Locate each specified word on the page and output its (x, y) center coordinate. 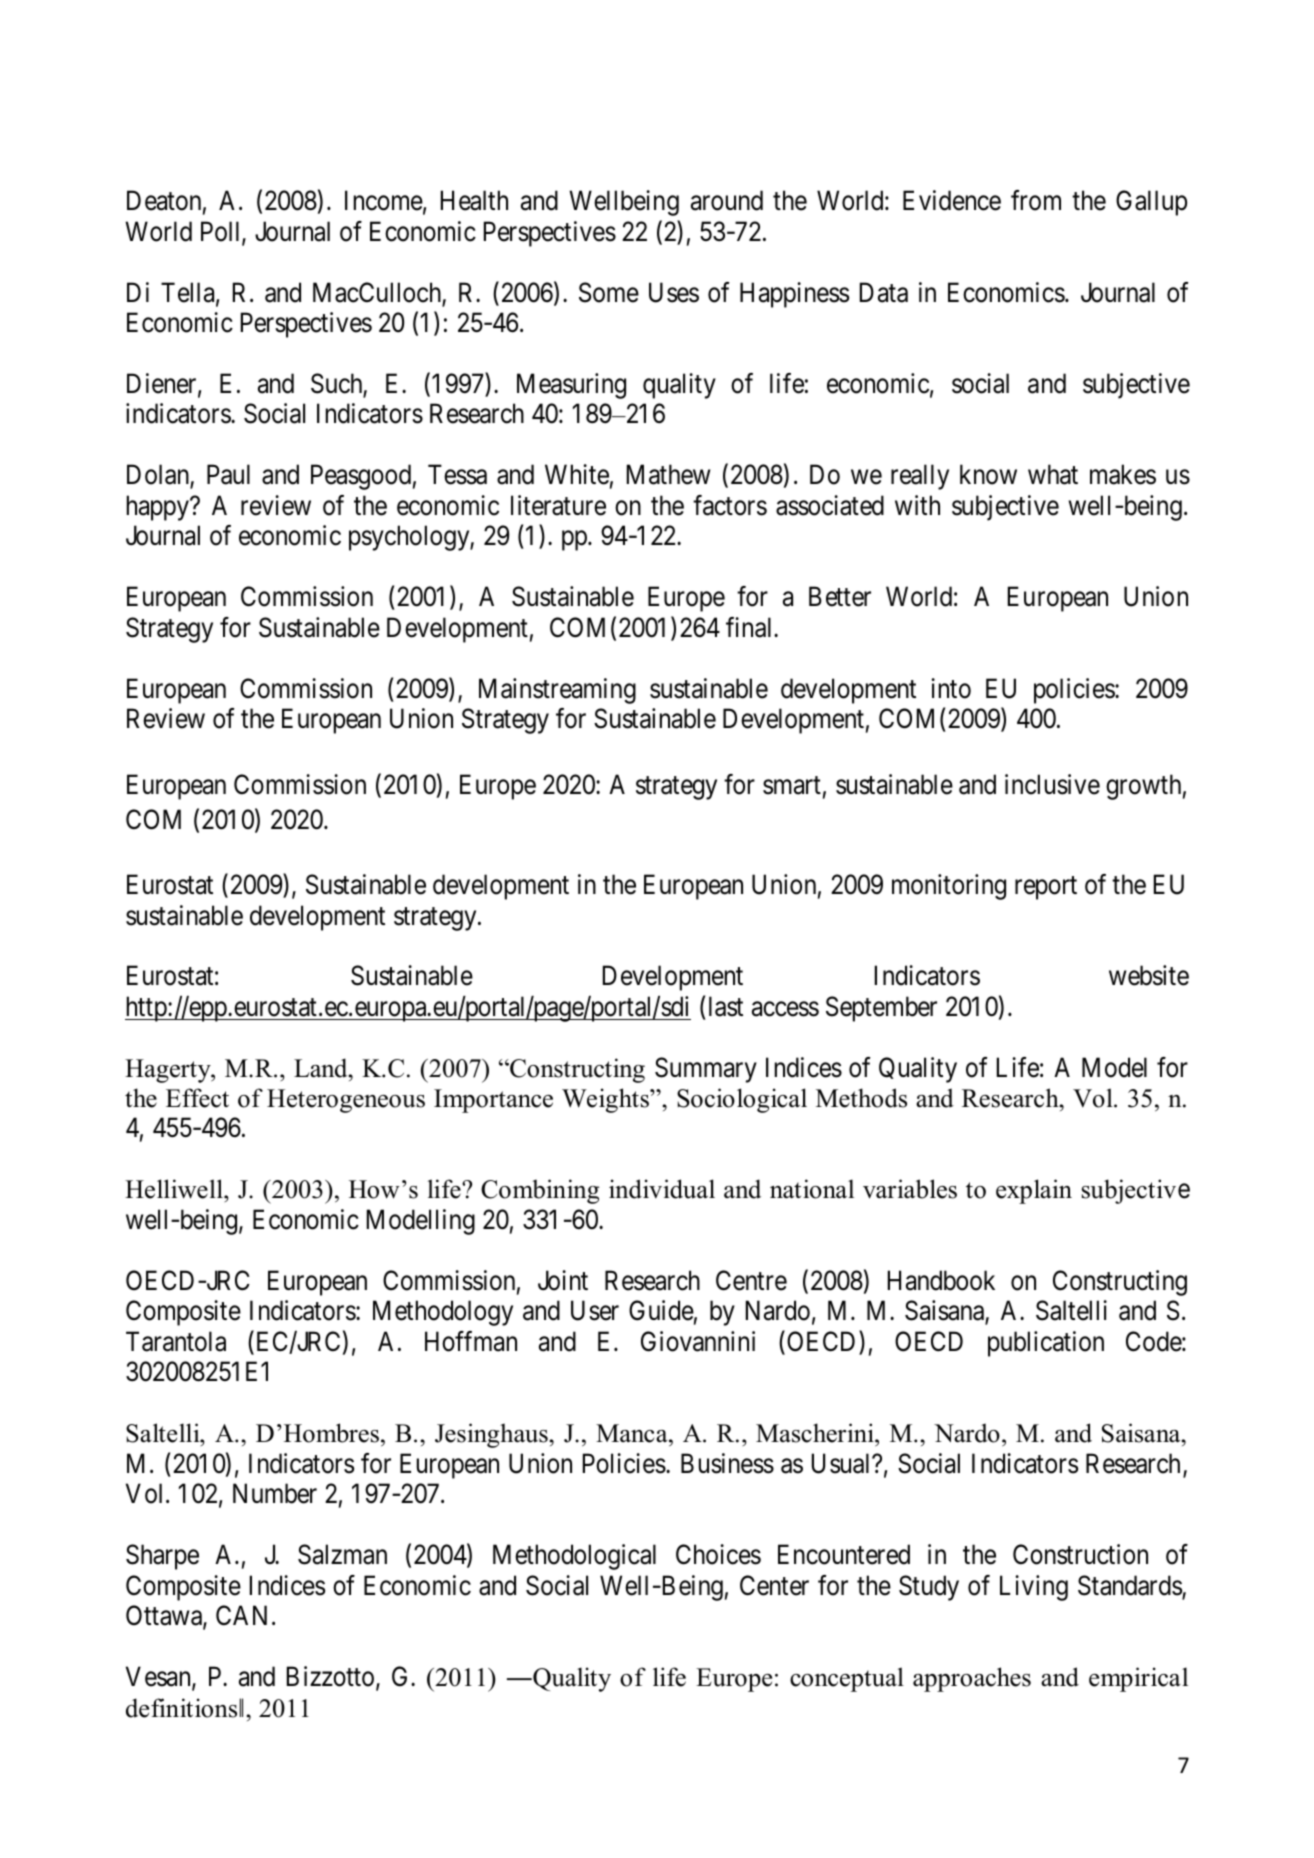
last (726, 1006)
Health (474, 200)
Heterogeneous (346, 1101)
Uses (674, 292)
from (1036, 200)
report (1046, 888)
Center (774, 1585)
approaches (972, 1679)
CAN (241, 1615)
